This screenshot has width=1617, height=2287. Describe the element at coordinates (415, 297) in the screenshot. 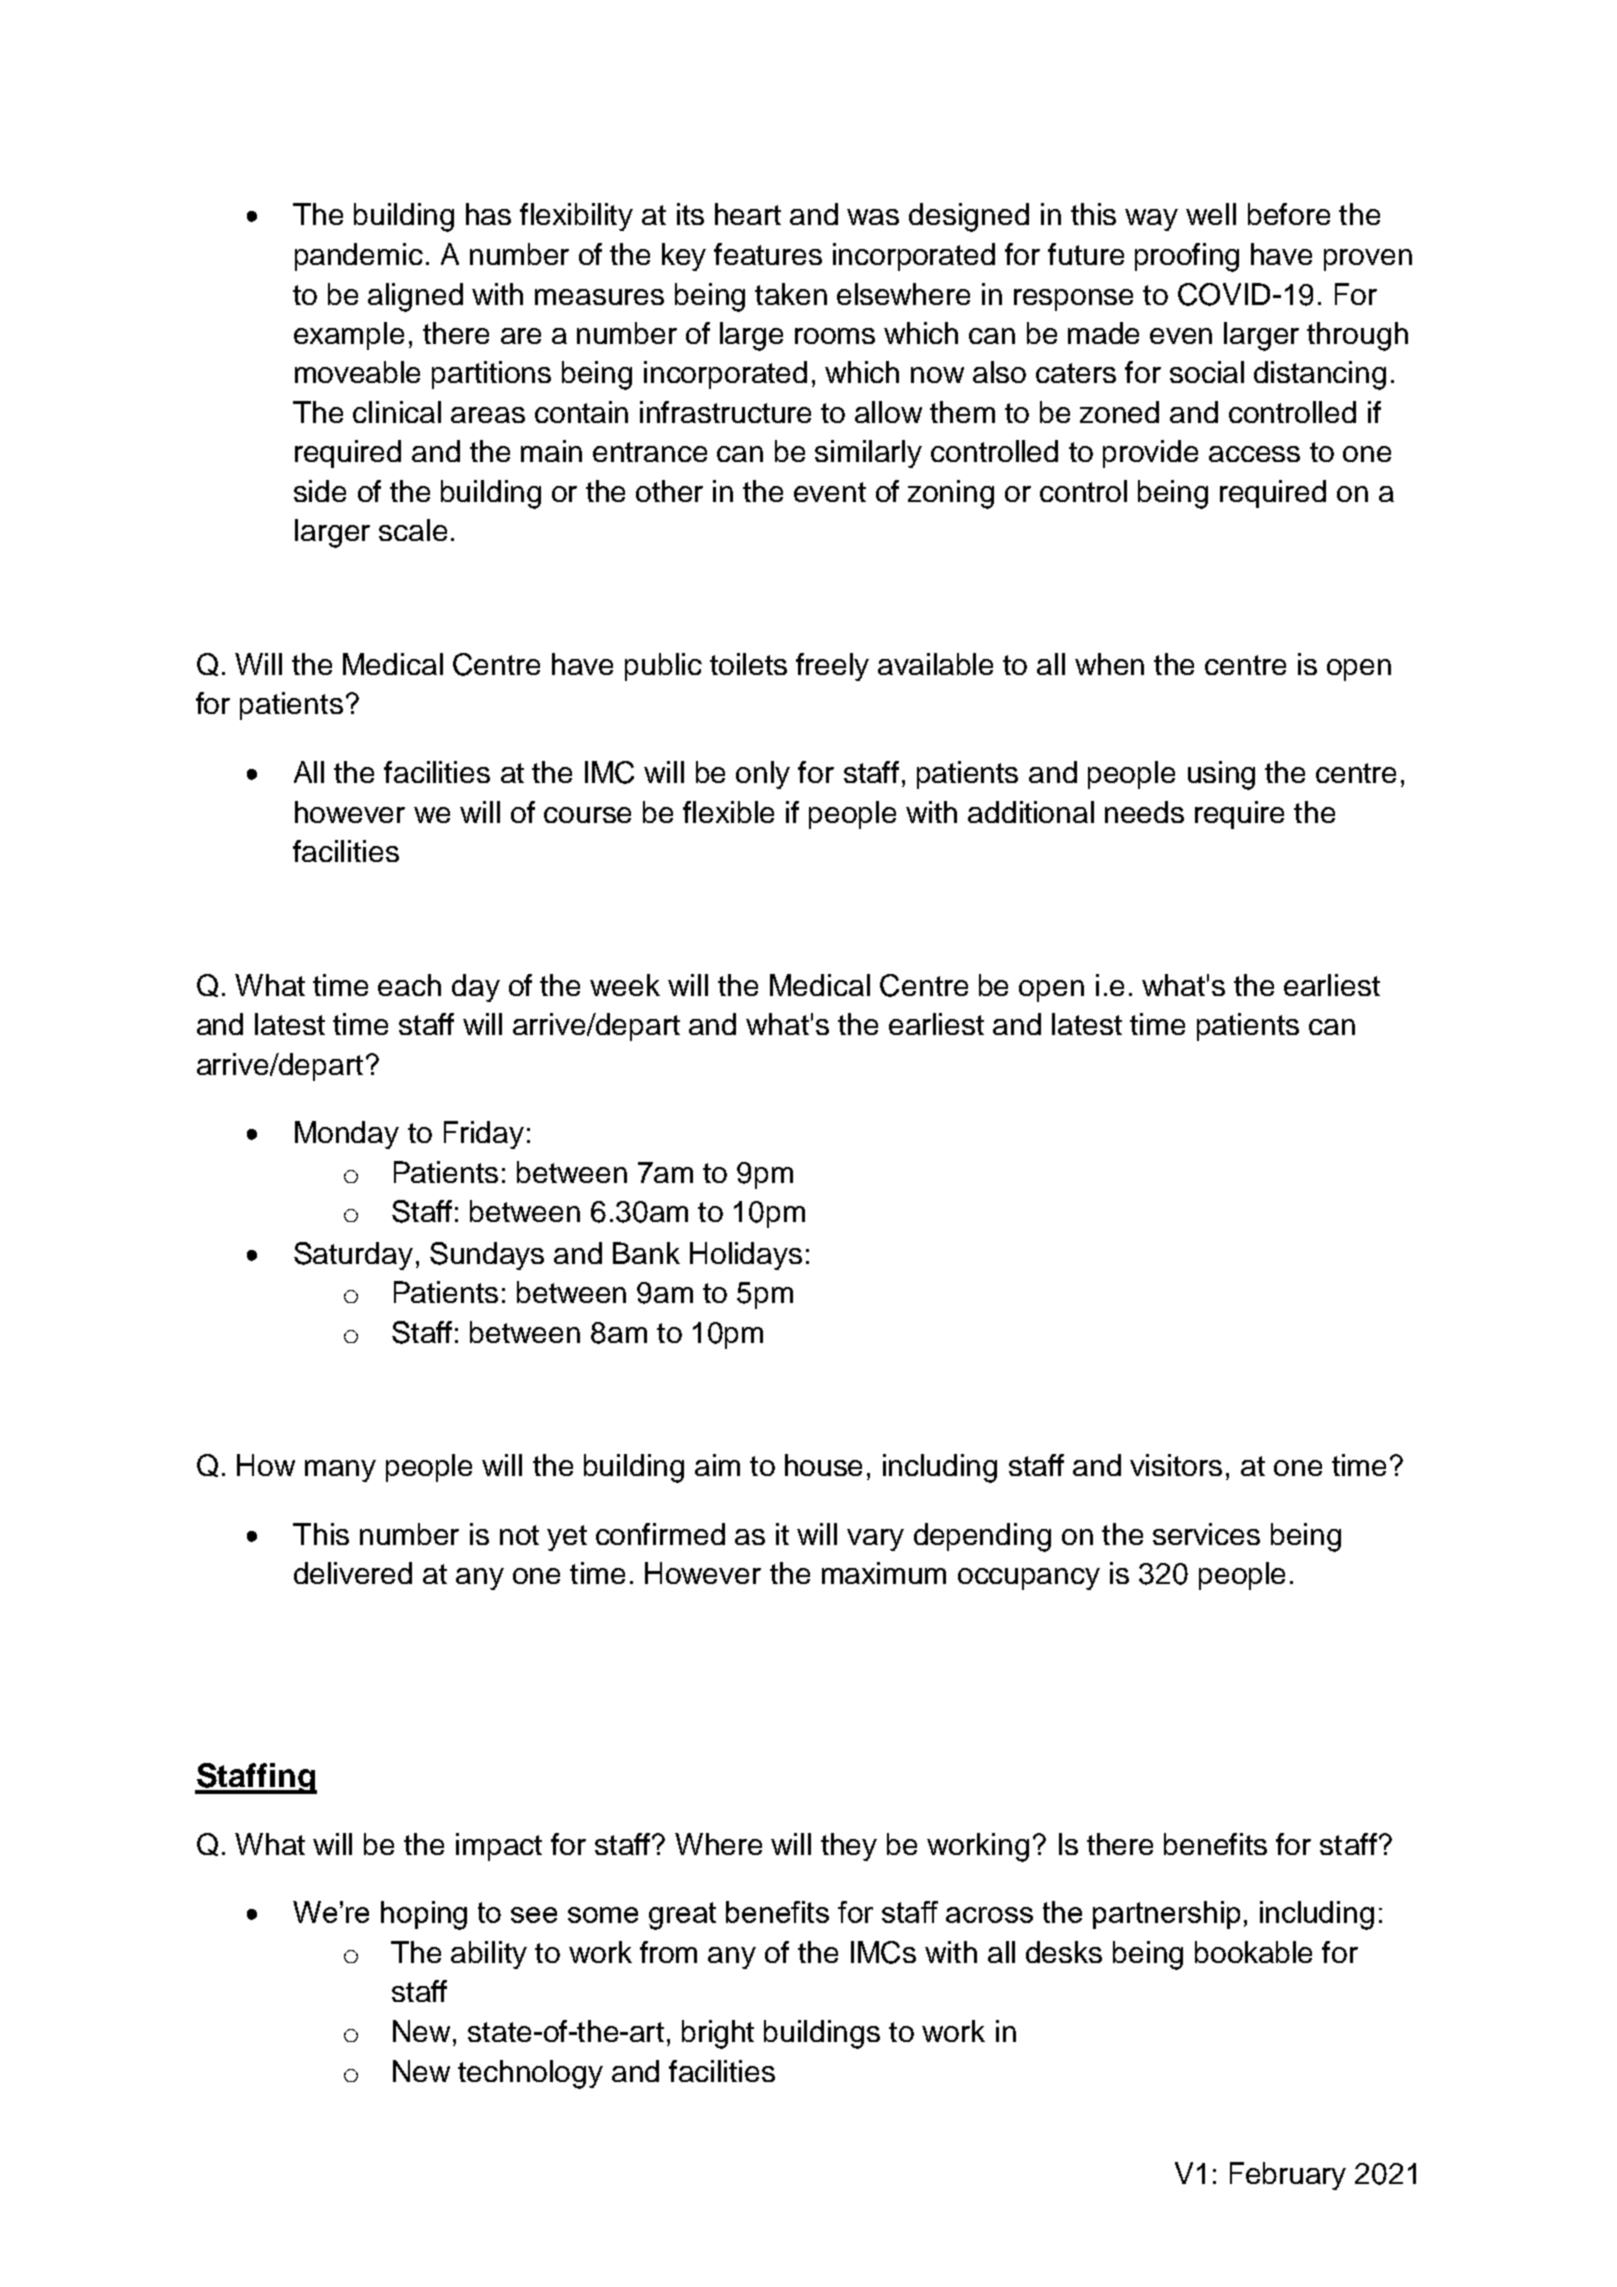

I see `aligned` at that location.
